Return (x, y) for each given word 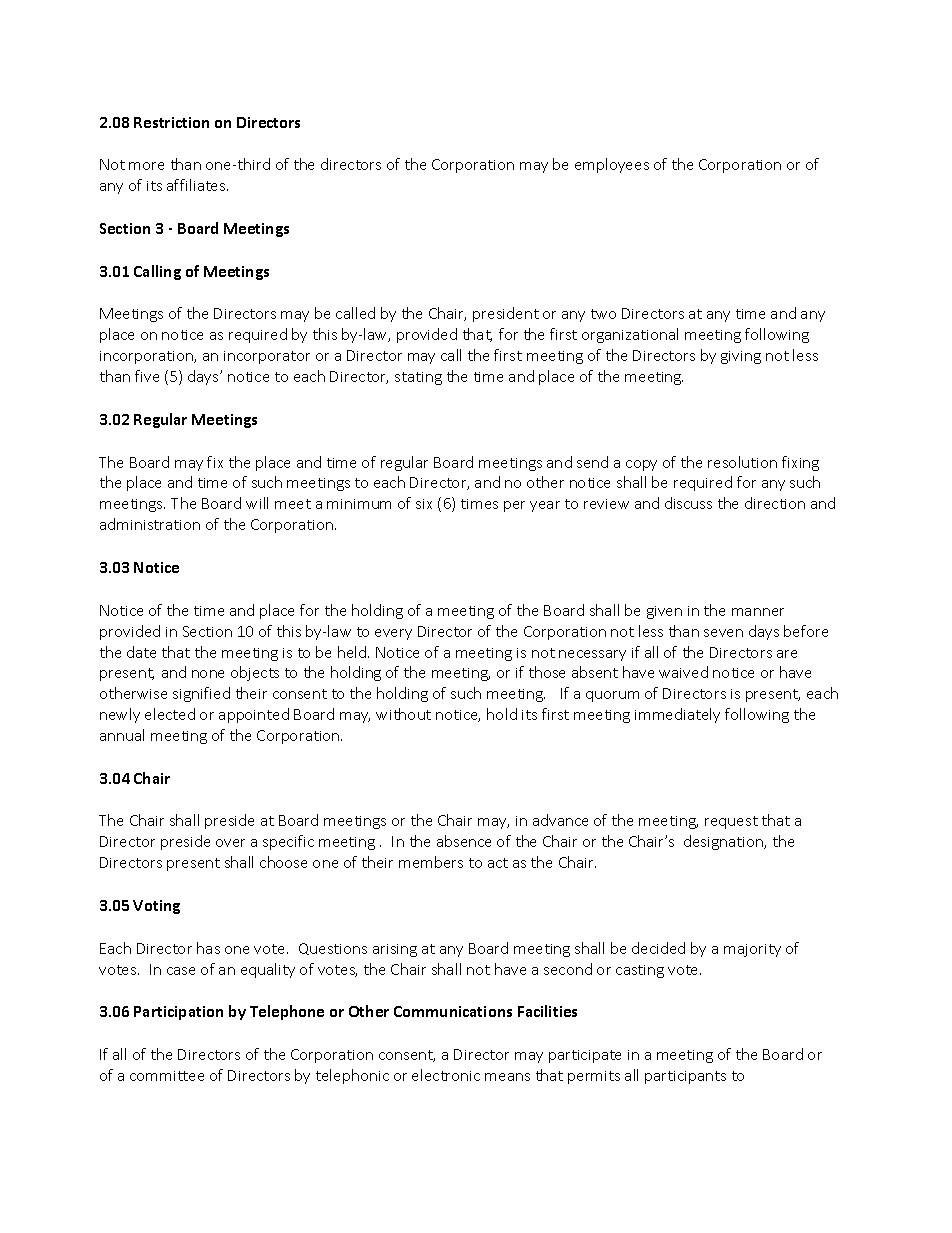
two (603, 314)
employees (612, 165)
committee (167, 1076)
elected (170, 714)
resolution (742, 462)
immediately (677, 715)
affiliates (197, 185)
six (424, 504)
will (257, 503)
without (403, 714)
